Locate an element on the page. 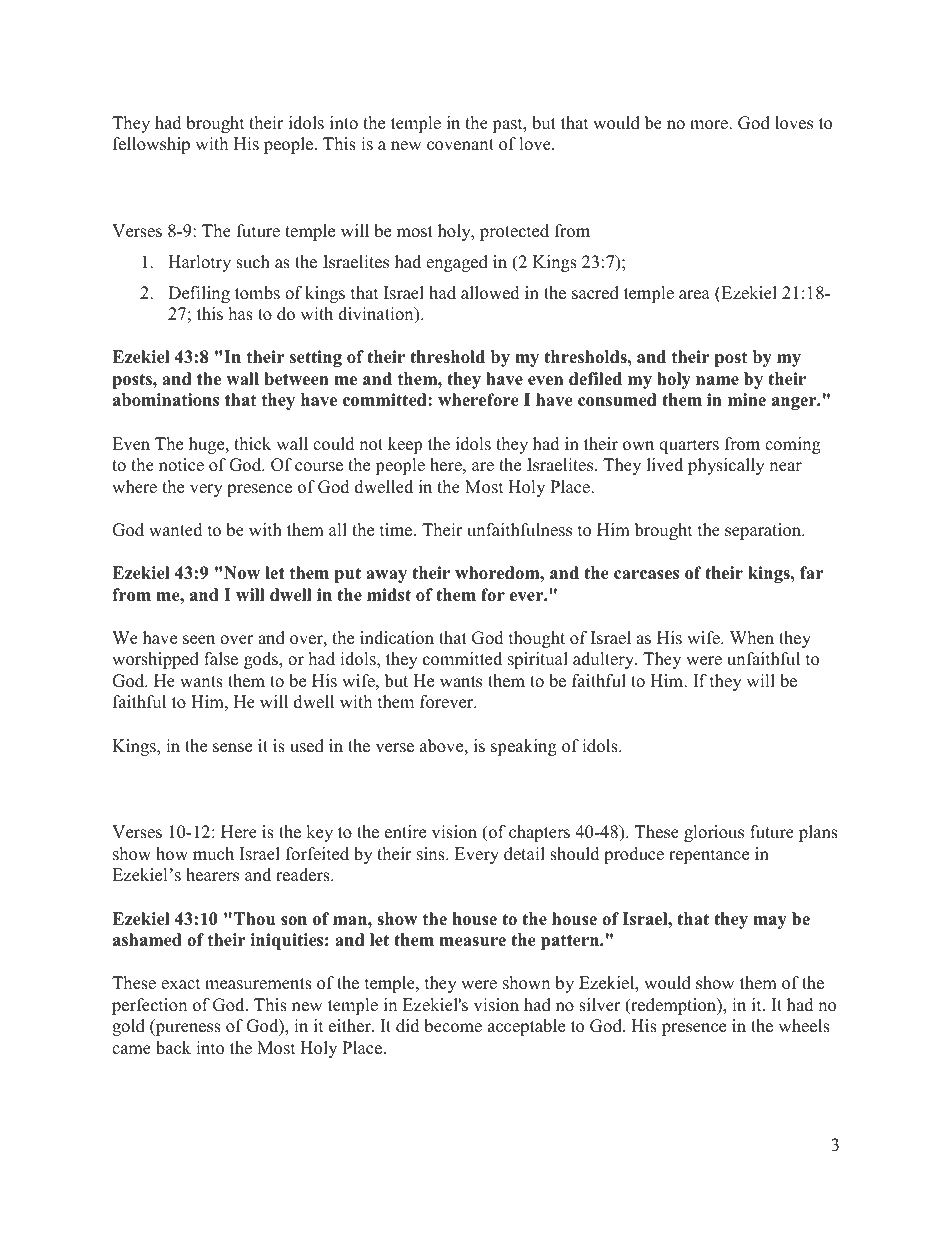 This page has width=952, height=1233. wheels is located at coordinates (804, 1026).
